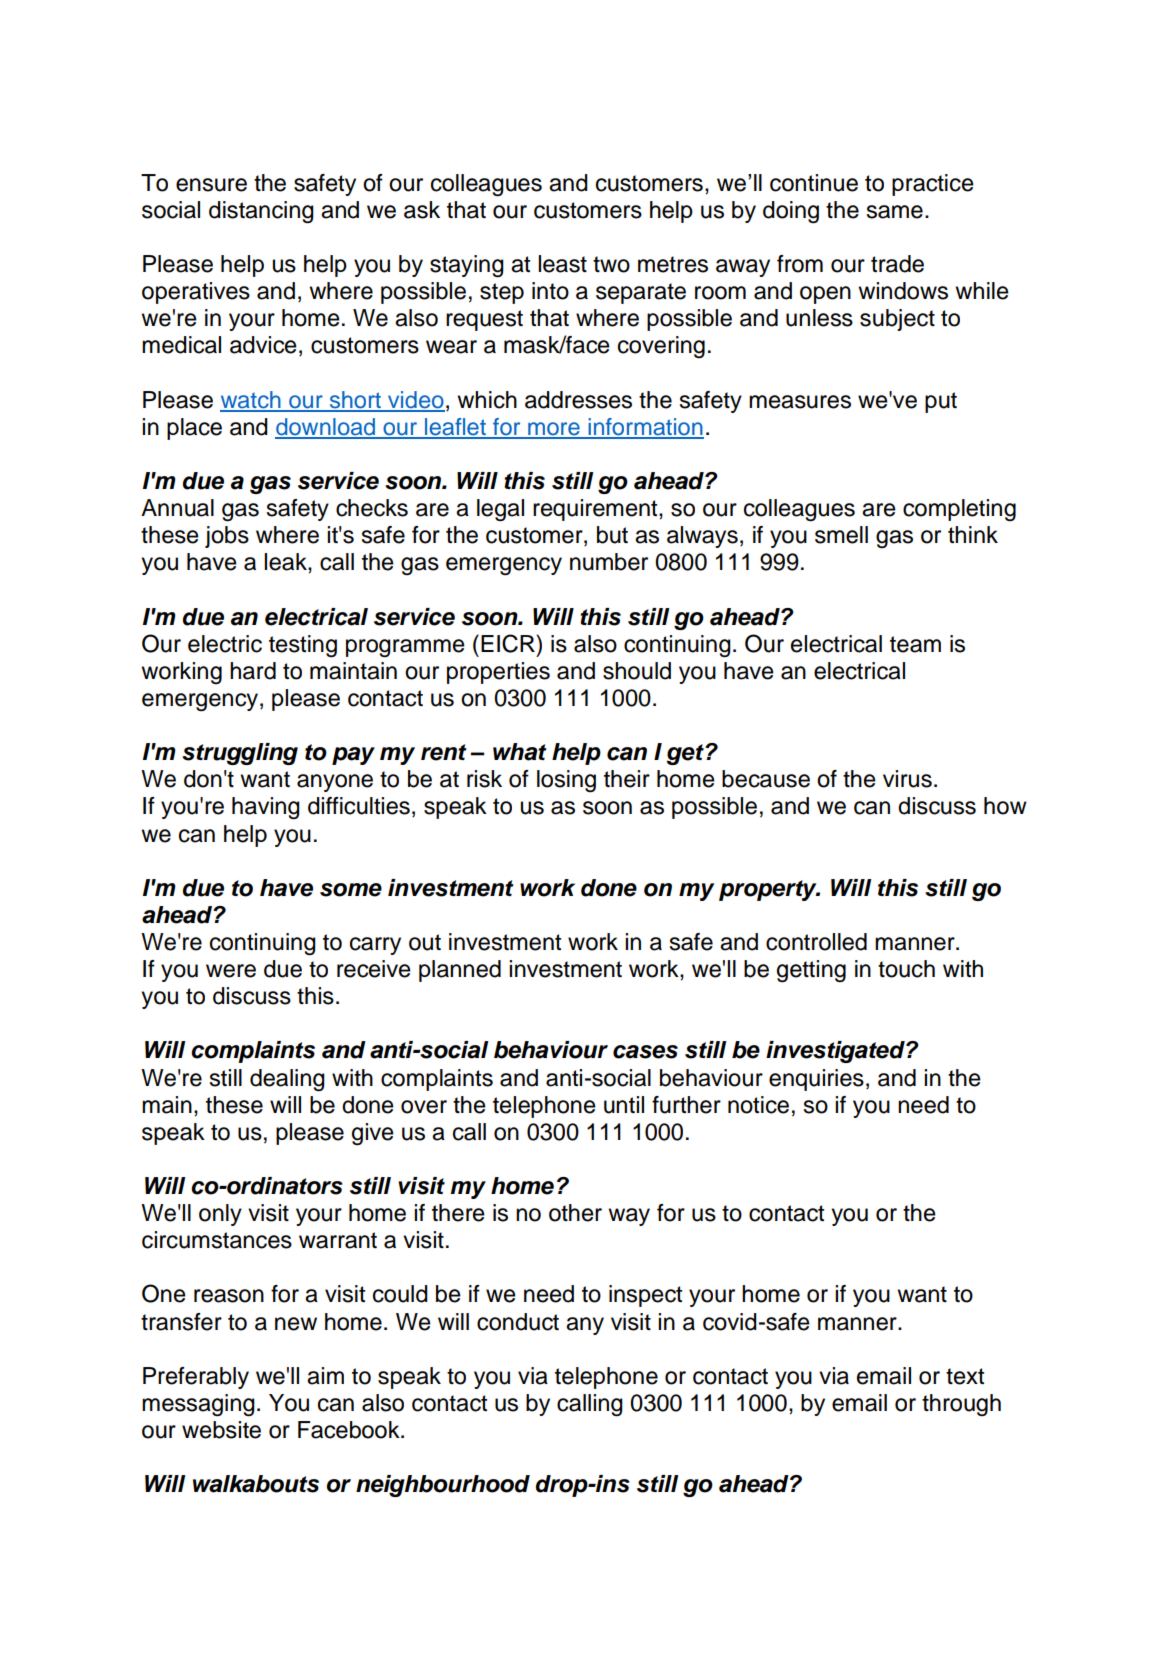 Image resolution: width=1170 pixels, height=1654 pixels. Describe the element at coordinates (261, 212) in the document. I see `distancing` at that location.
